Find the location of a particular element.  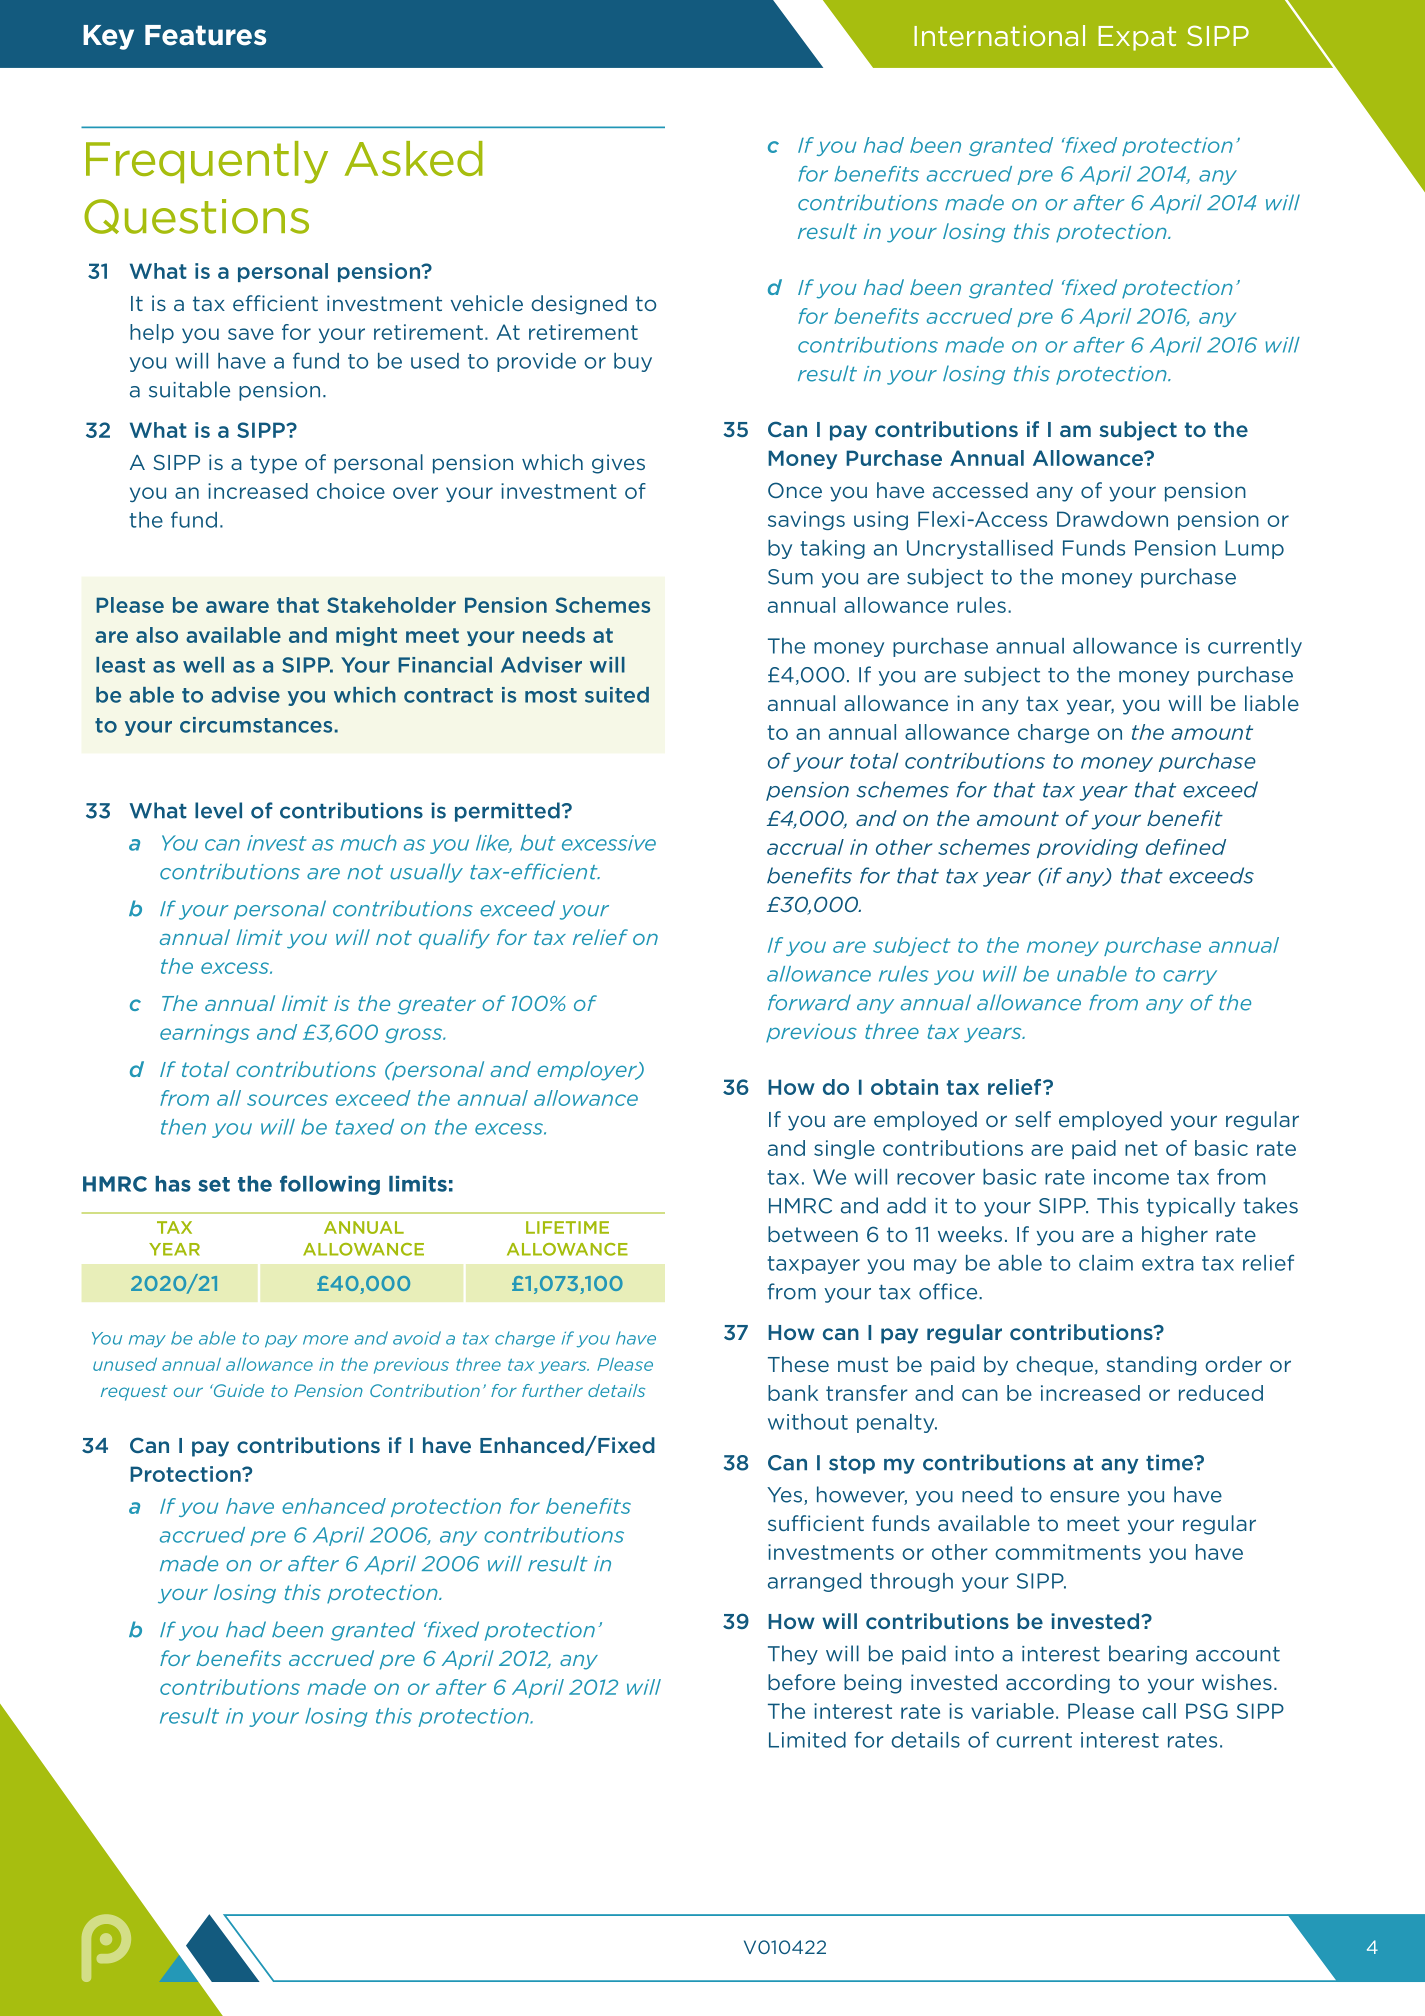

Asked is located at coordinates (414, 158).
